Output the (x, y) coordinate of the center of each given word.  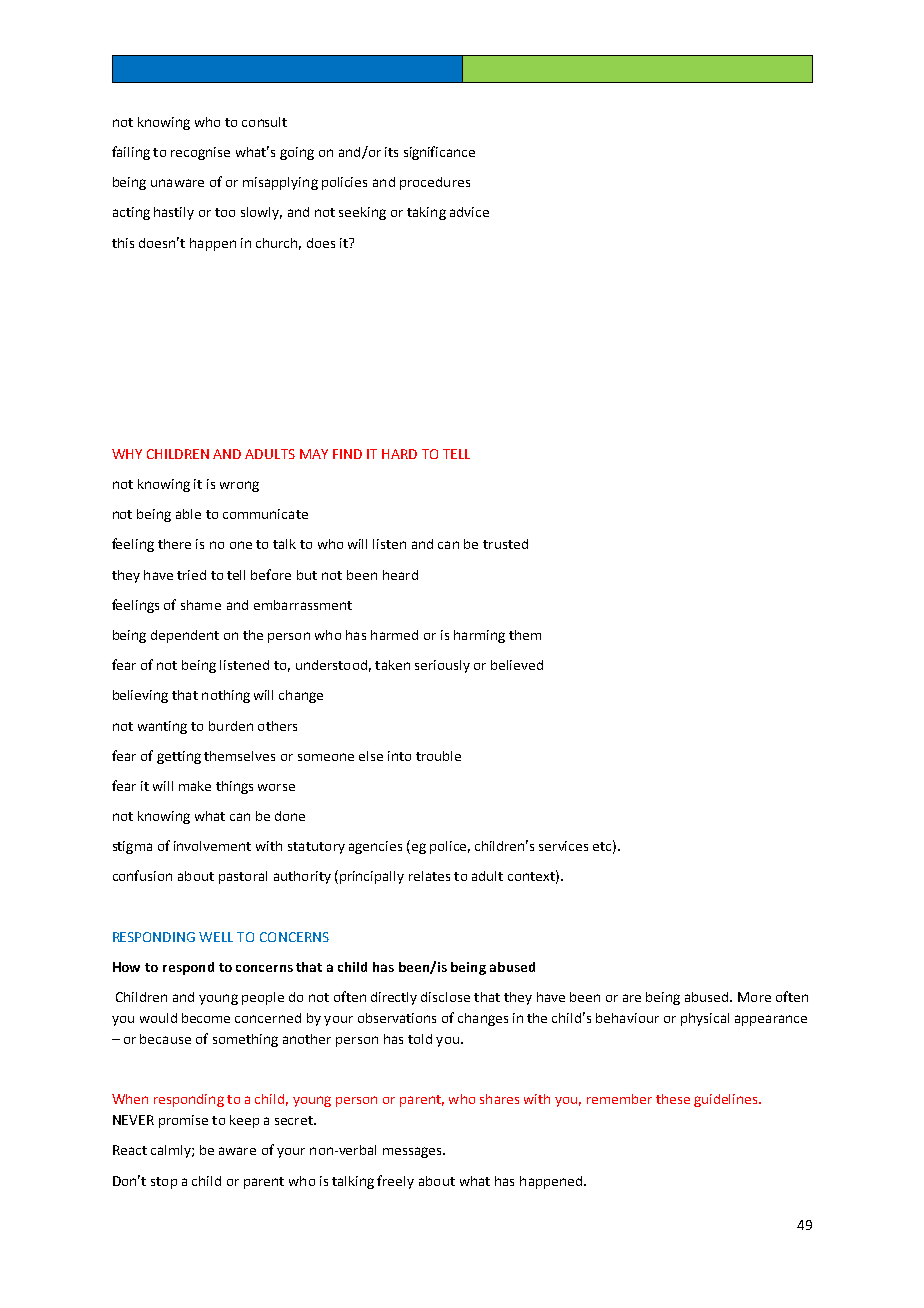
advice (469, 212)
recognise (200, 153)
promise (183, 1121)
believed (517, 665)
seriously (442, 666)
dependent (185, 636)
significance (439, 153)
